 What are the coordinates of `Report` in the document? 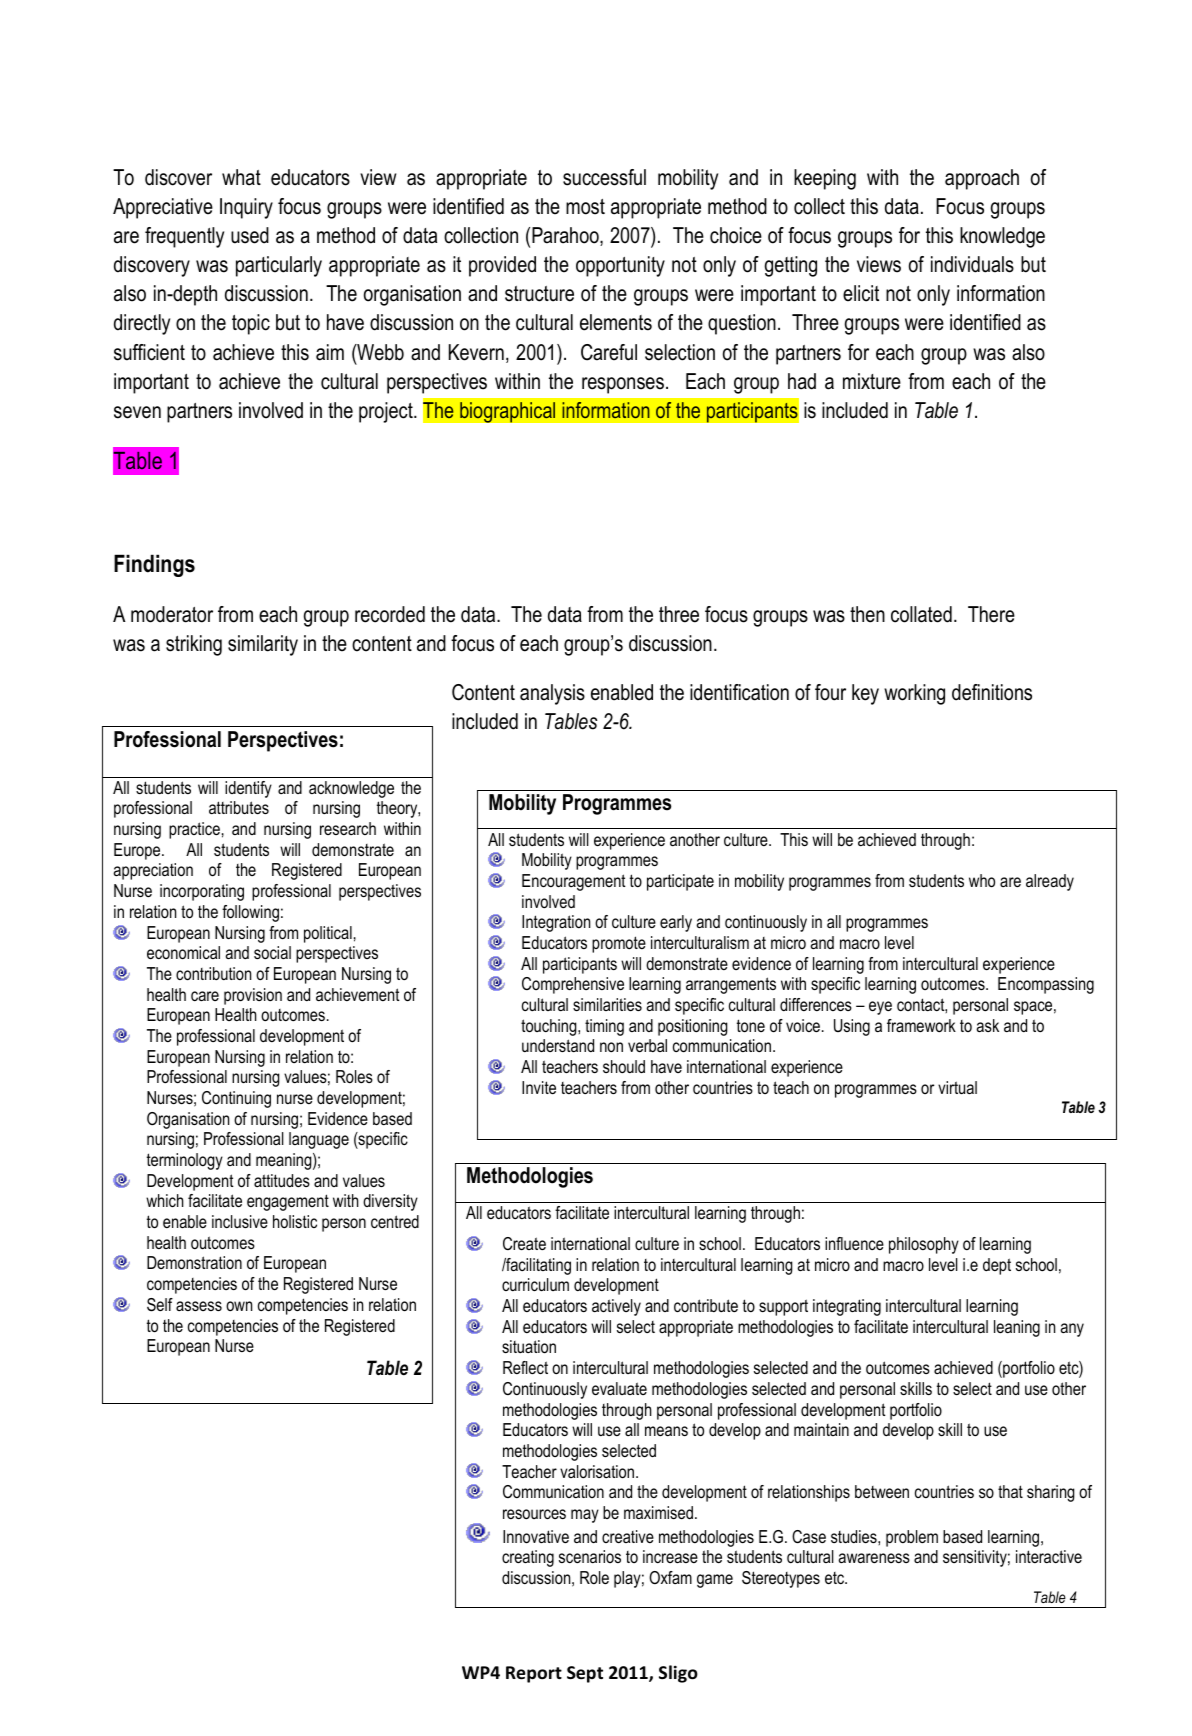 It's located at (534, 1674).
